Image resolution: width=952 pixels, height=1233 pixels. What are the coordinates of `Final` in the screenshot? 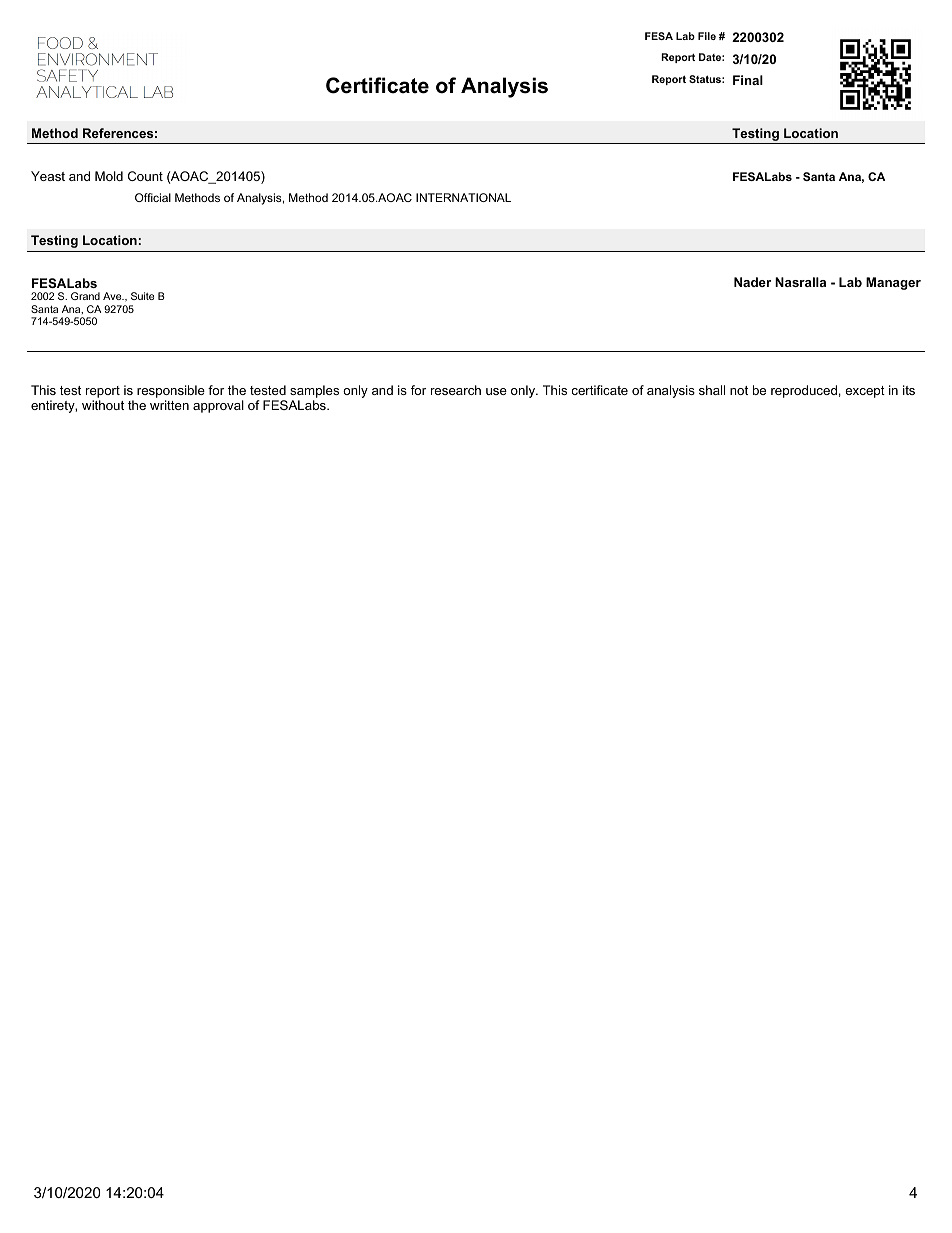 It's located at (748, 80).
